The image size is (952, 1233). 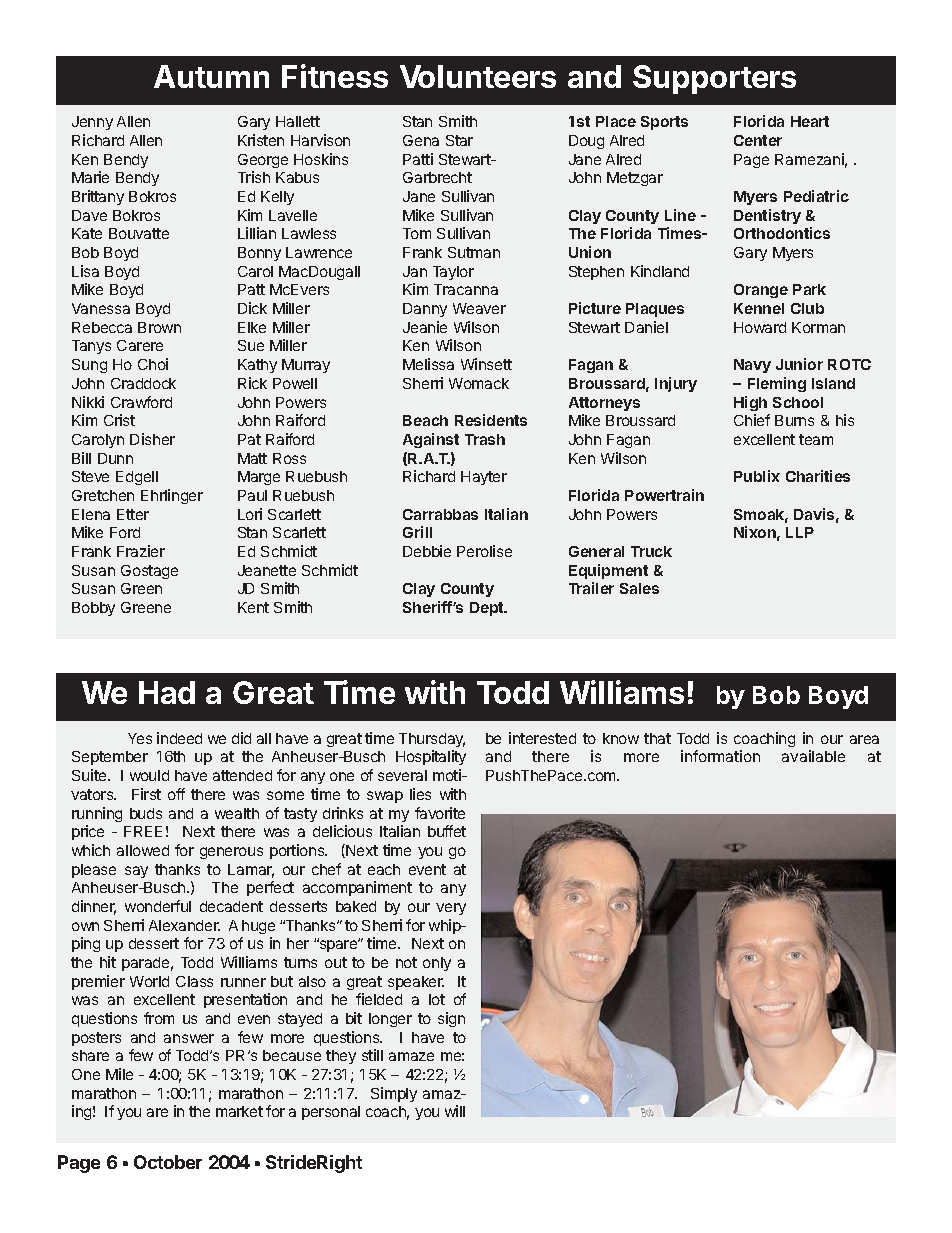 What do you see at coordinates (478, 76) in the image?
I see `Volunteers` at bounding box center [478, 76].
